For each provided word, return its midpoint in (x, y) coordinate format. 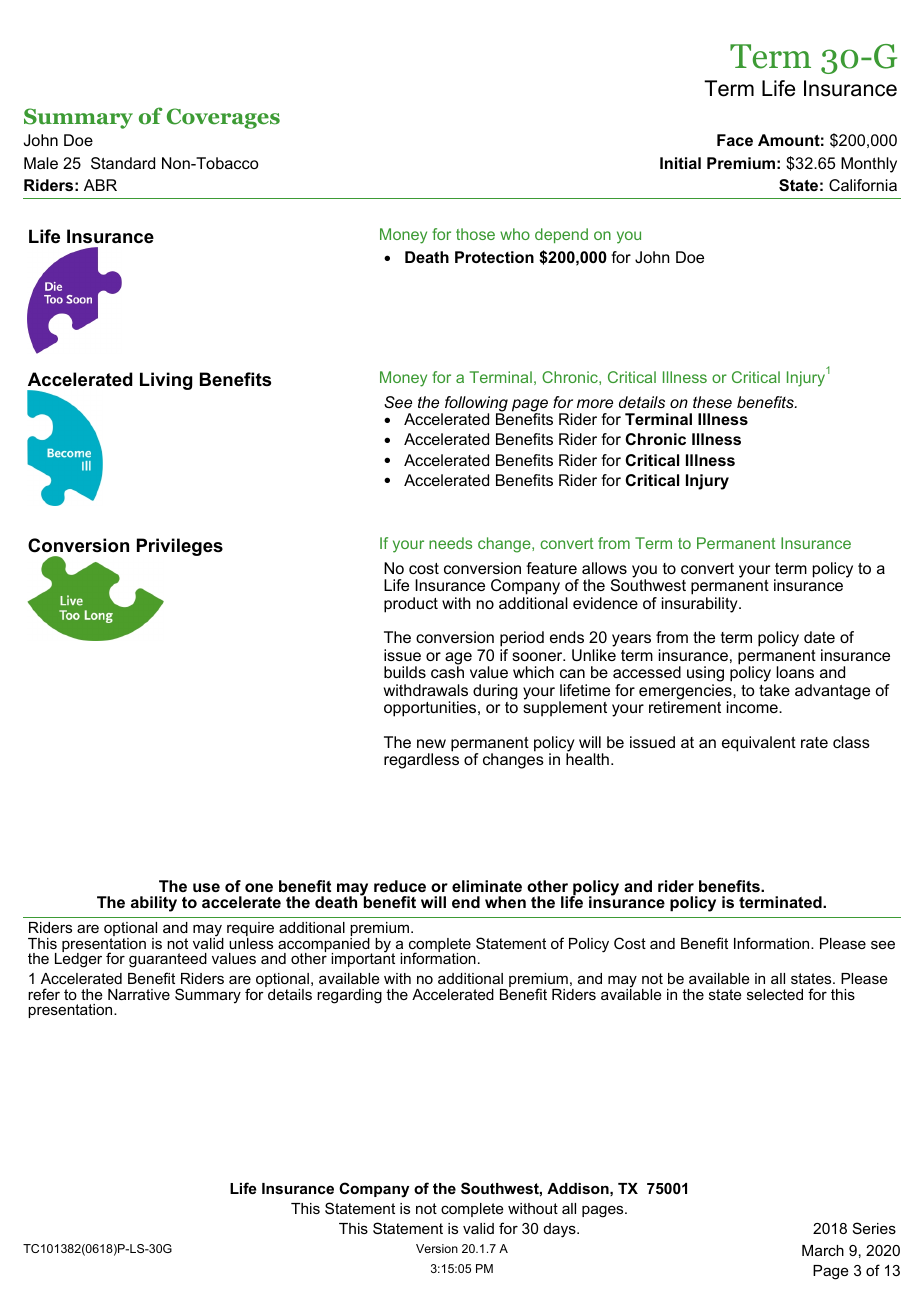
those (475, 234)
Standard (123, 163)
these (712, 402)
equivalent (759, 744)
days (561, 1230)
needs (450, 543)
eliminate (487, 886)
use (206, 887)
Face (735, 140)
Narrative (139, 994)
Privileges (180, 547)
